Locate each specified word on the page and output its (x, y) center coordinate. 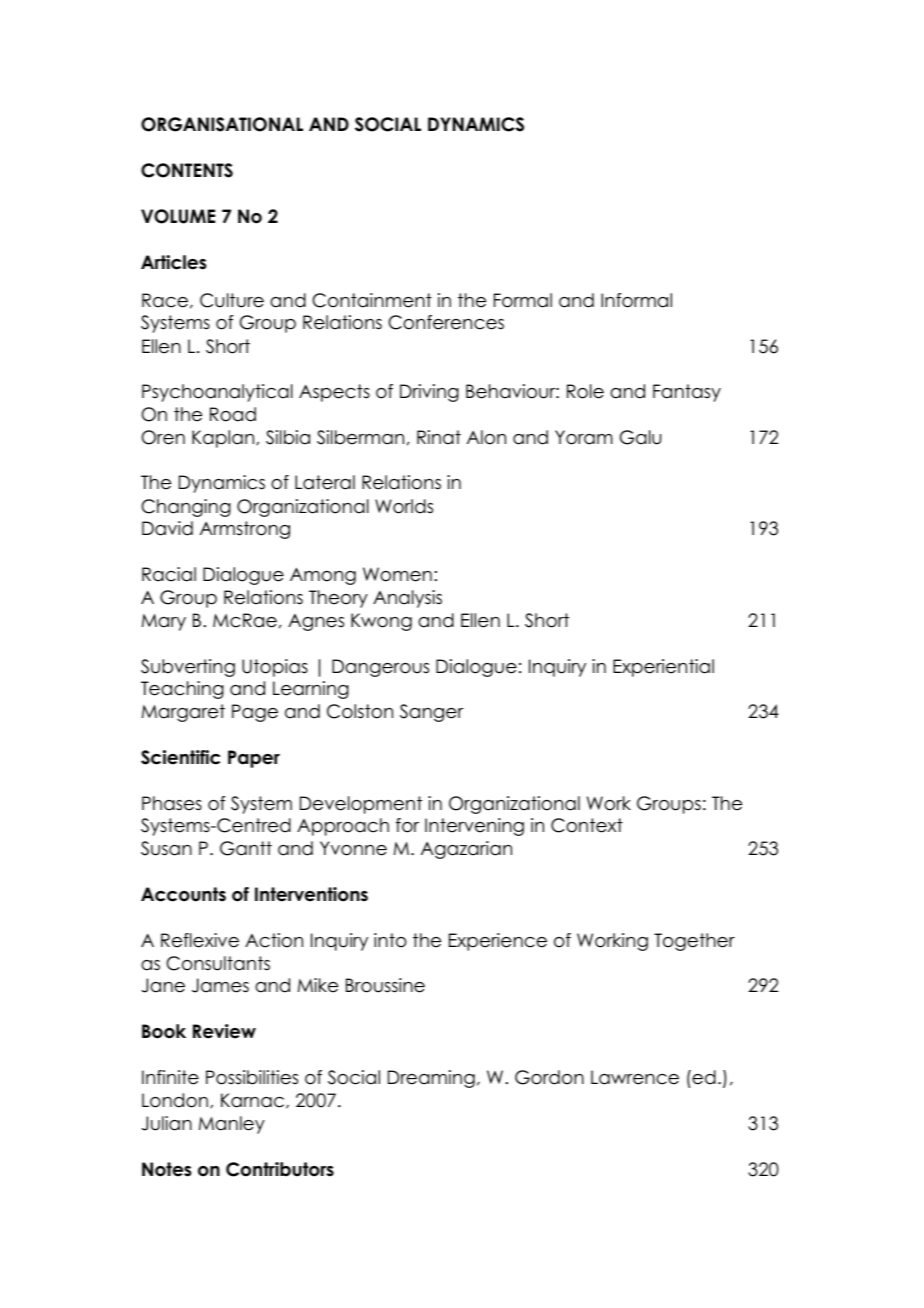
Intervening (474, 827)
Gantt (246, 848)
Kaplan (224, 439)
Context (587, 825)
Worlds (404, 506)
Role (585, 391)
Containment (372, 300)
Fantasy (687, 393)
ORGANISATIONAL (222, 124)
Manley (232, 1125)
